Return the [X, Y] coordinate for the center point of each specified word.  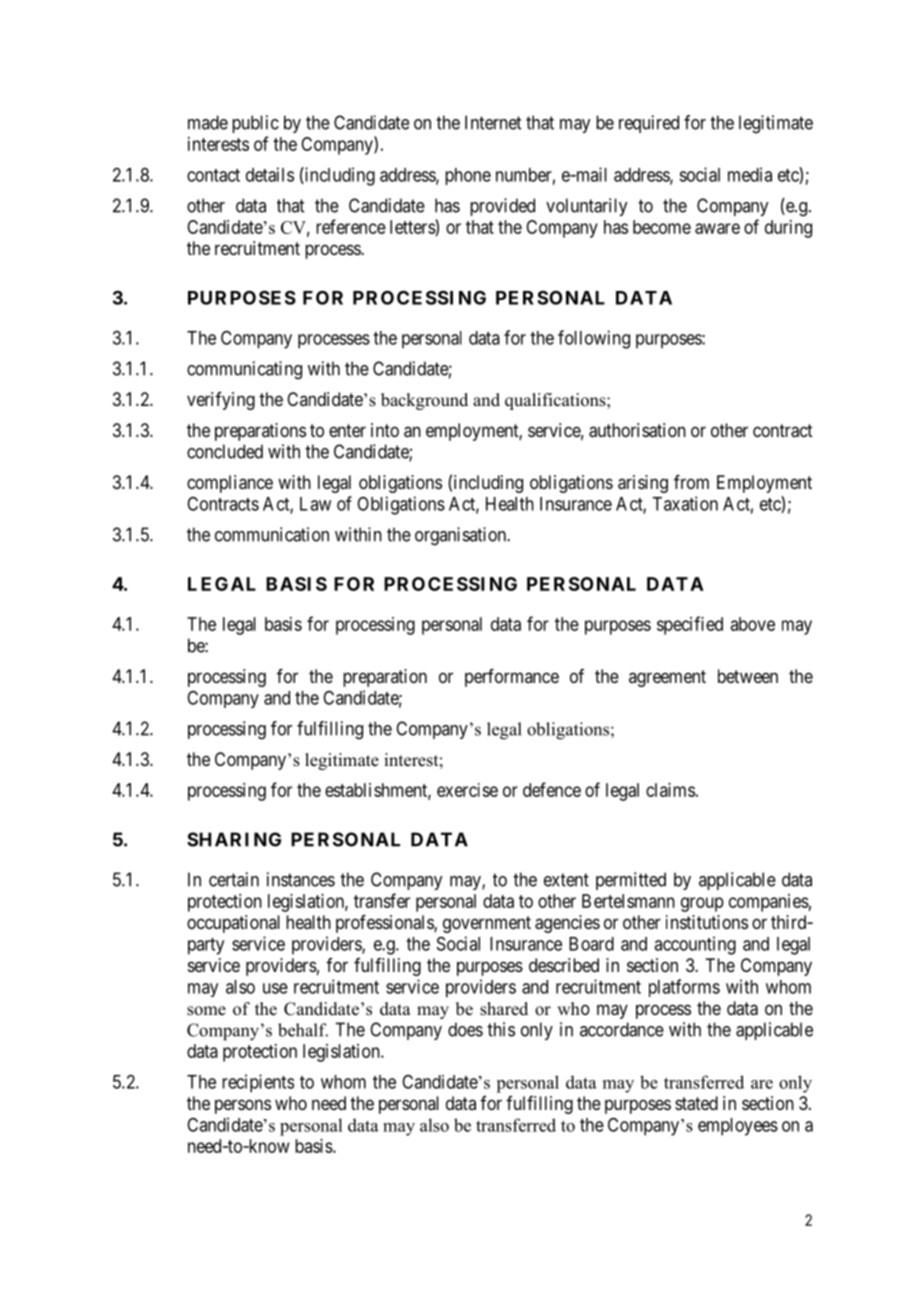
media [750, 174]
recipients [258, 1083]
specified [690, 625]
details [270, 174]
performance [512, 678]
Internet [493, 122]
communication [272, 534]
